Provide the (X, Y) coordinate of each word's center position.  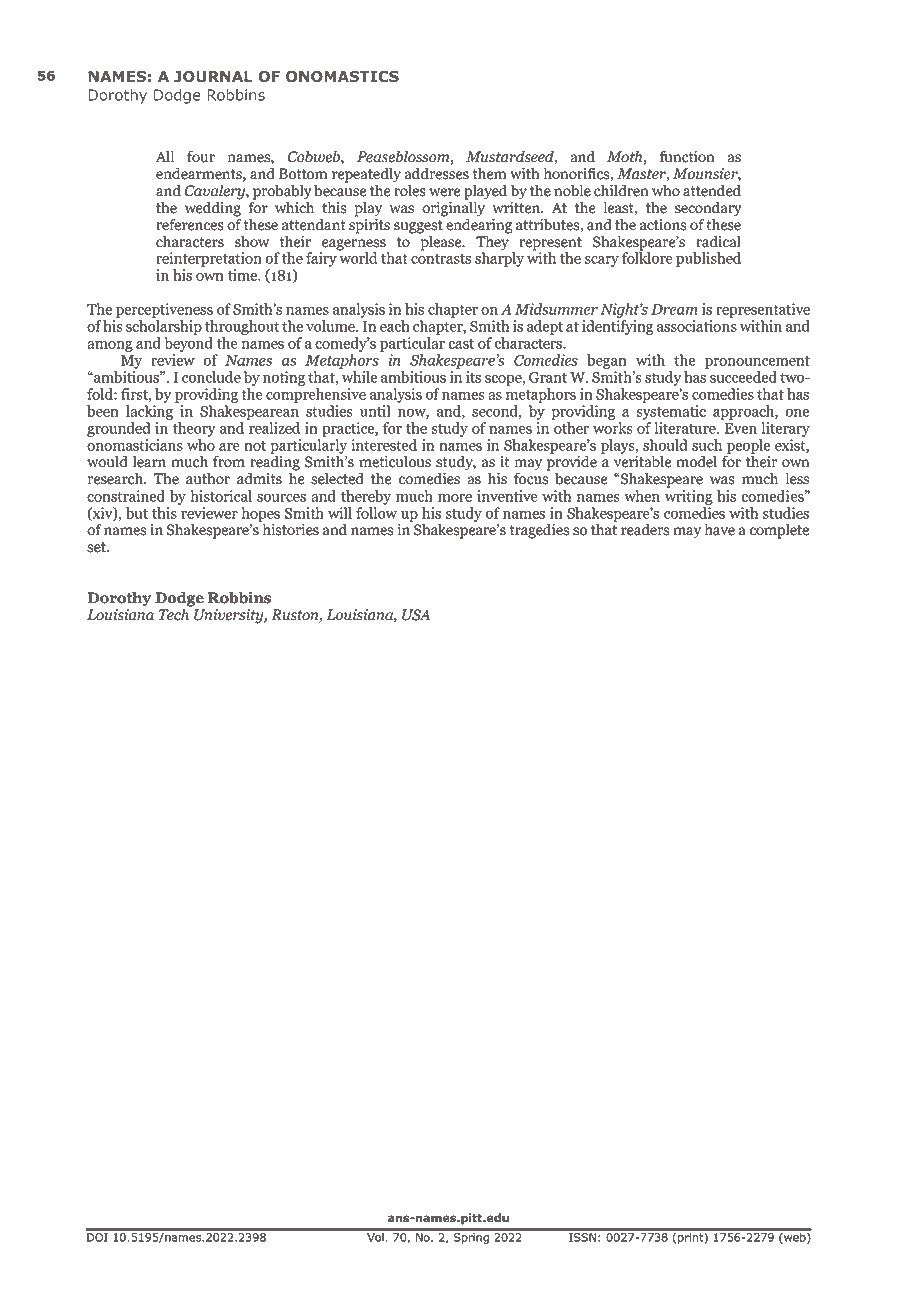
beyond (188, 343)
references (190, 224)
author (208, 478)
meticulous (395, 461)
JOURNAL (213, 76)
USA (416, 615)
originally (454, 208)
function (687, 156)
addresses (437, 173)
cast (461, 344)
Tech (175, 613)
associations (697, 326)
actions (663, 225)
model (696, 461)
